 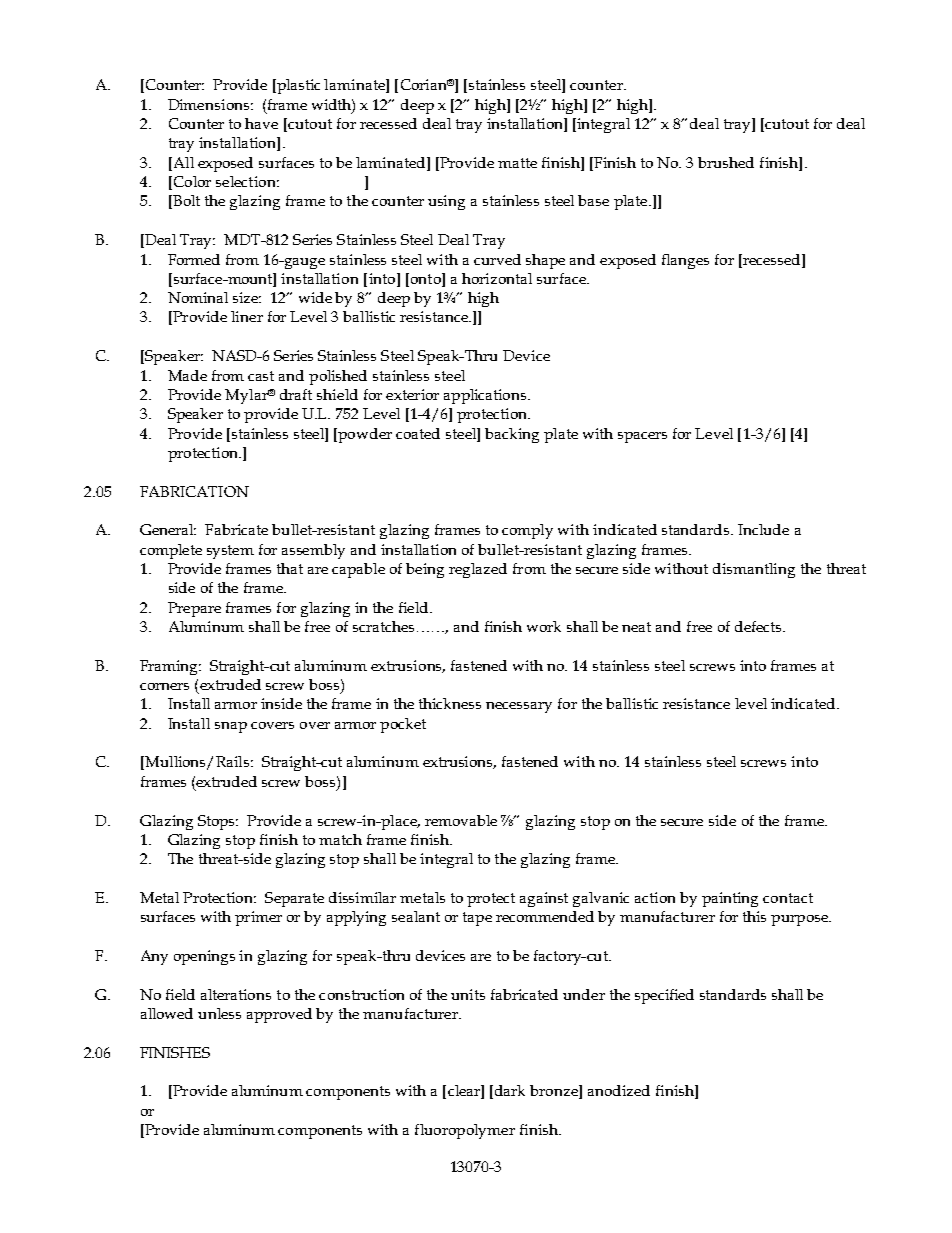 What do you see at coordinates (726, 162) in the document?
I see `brushed` at bounding box center [726, 162].
